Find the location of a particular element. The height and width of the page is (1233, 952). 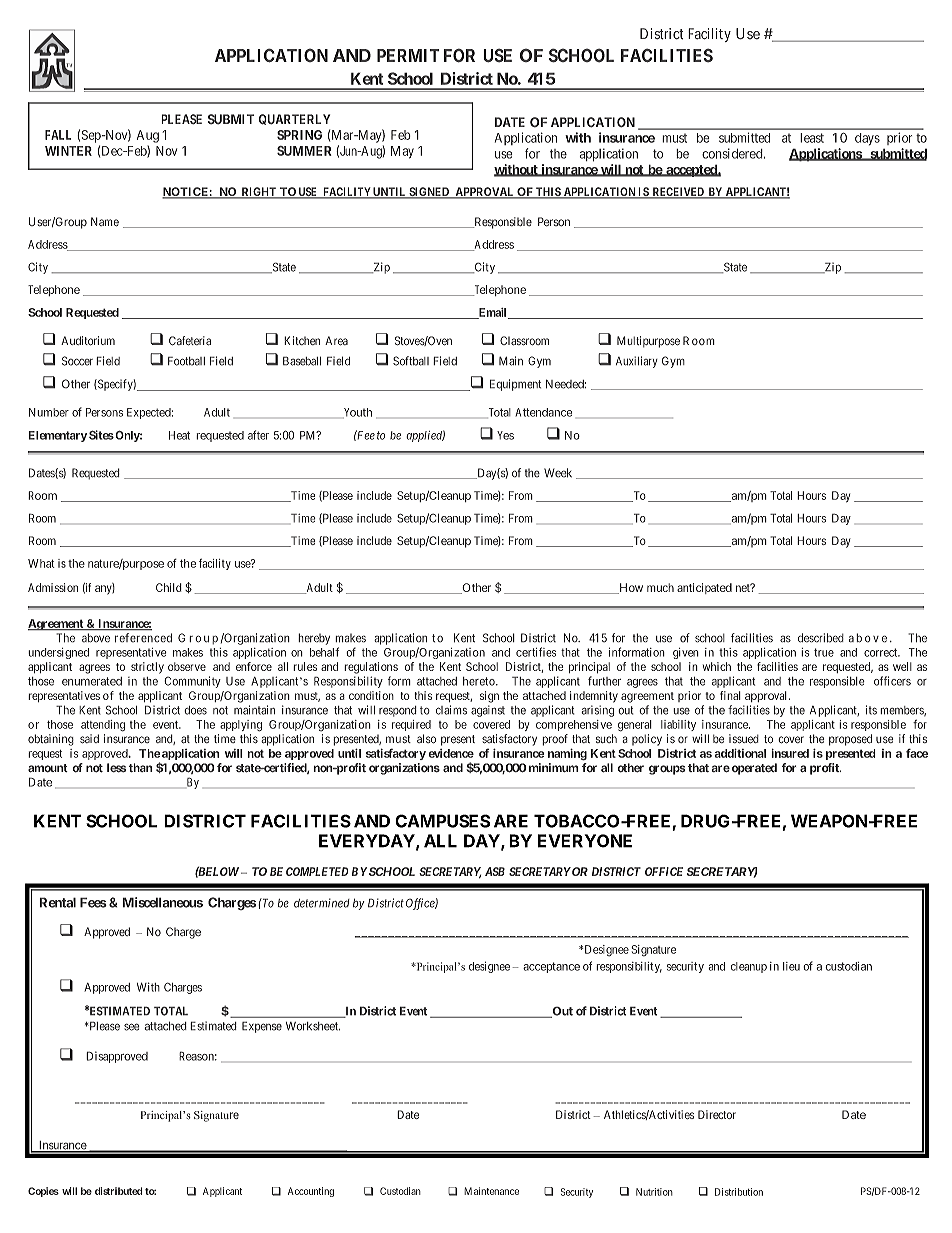

PERMIT is located at coordinates (408, 55).
